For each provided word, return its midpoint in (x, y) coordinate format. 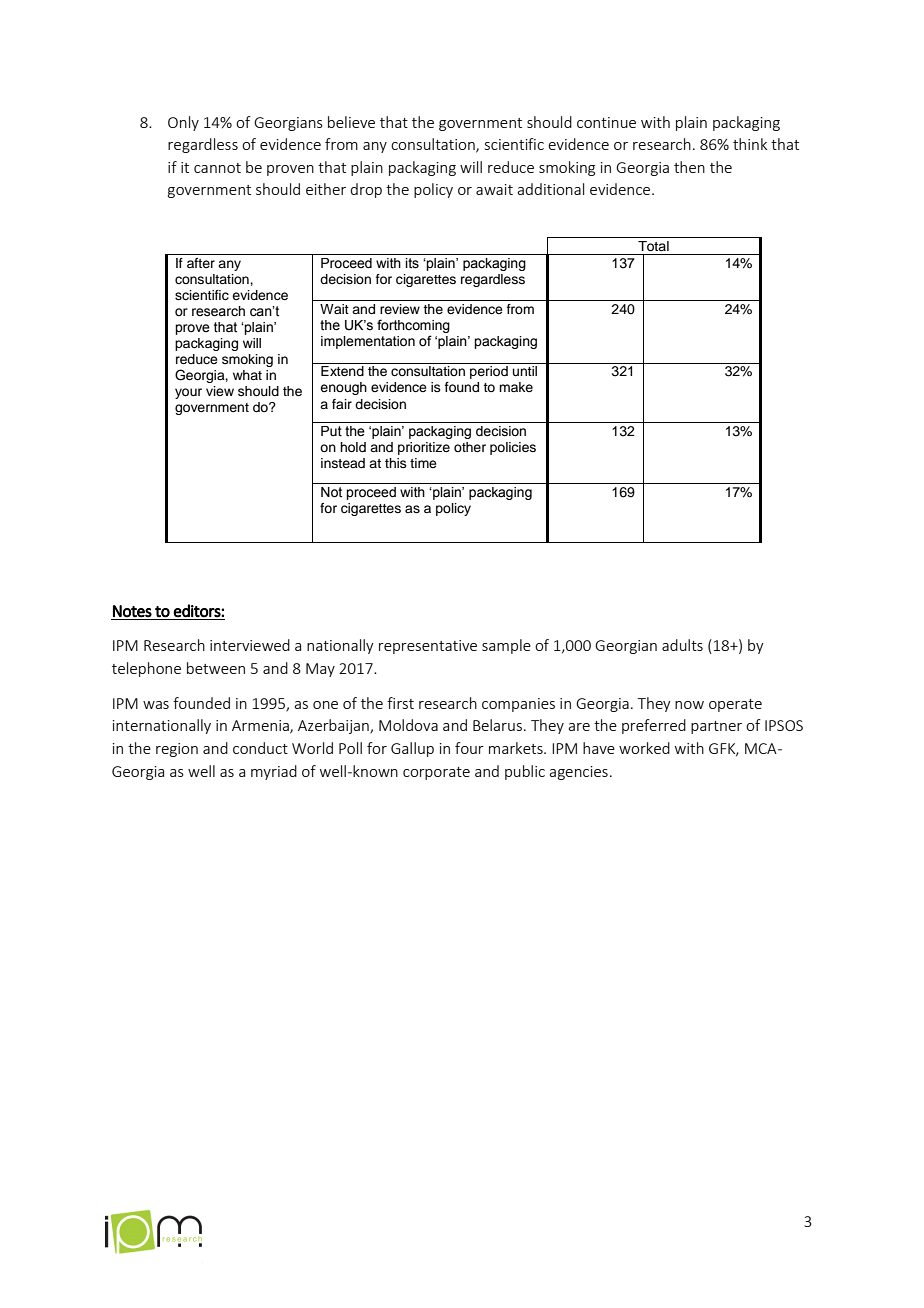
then (689, 167)
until (525, 371)
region (177, 750)
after (201, 263)
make (516, 387)
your (188, 393)
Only (183, 123)
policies (513, 448)
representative (428, 647)
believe (351, 122)
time (423, 463)
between (216, 668)
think (750, 144)
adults (682, 645)
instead (343, 463)
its (412, 263)
